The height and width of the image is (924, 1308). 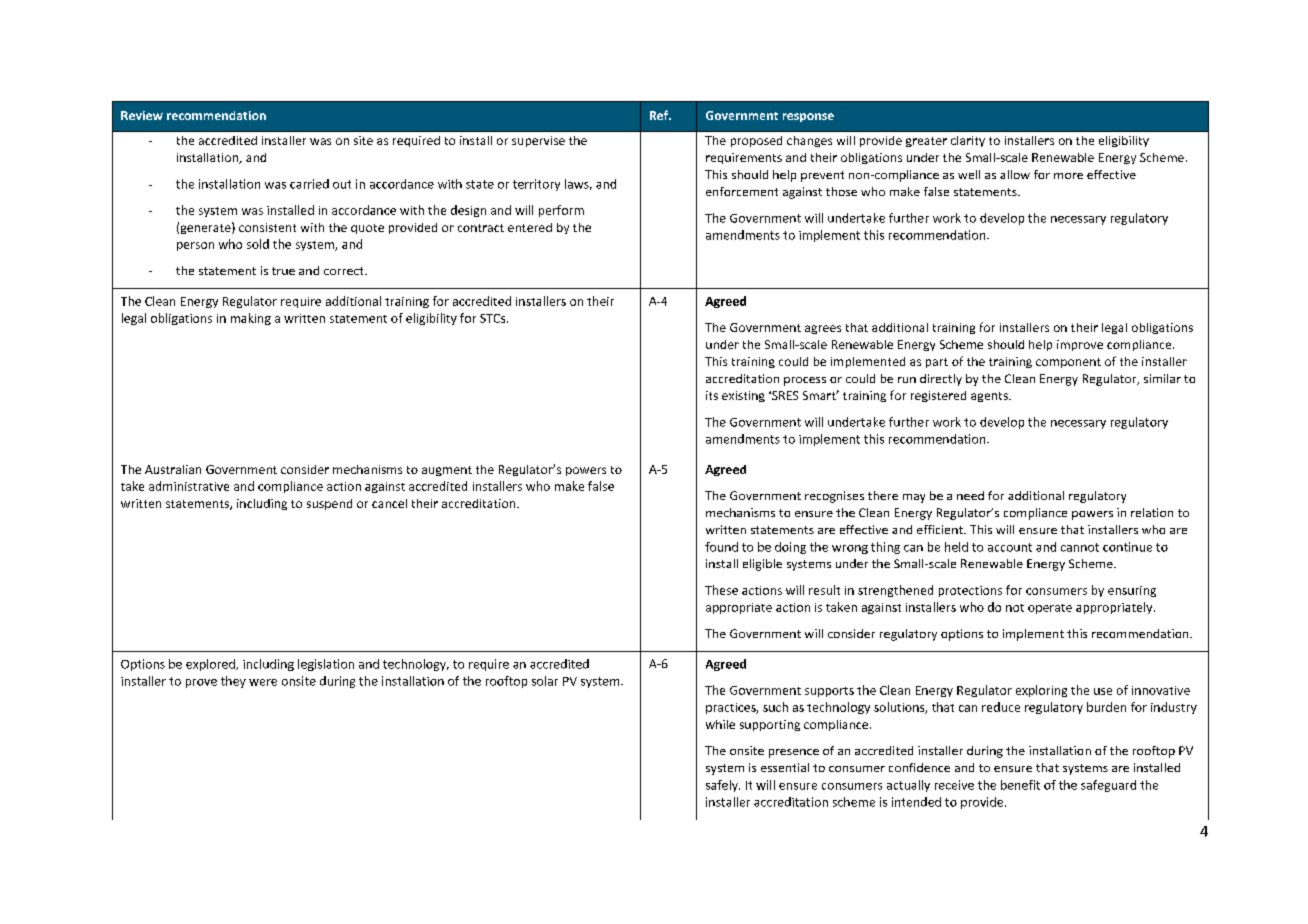 What do you see at coordinates (1020, 785) in the image?
I see `benefit` at bounding box center [1020, 785].
